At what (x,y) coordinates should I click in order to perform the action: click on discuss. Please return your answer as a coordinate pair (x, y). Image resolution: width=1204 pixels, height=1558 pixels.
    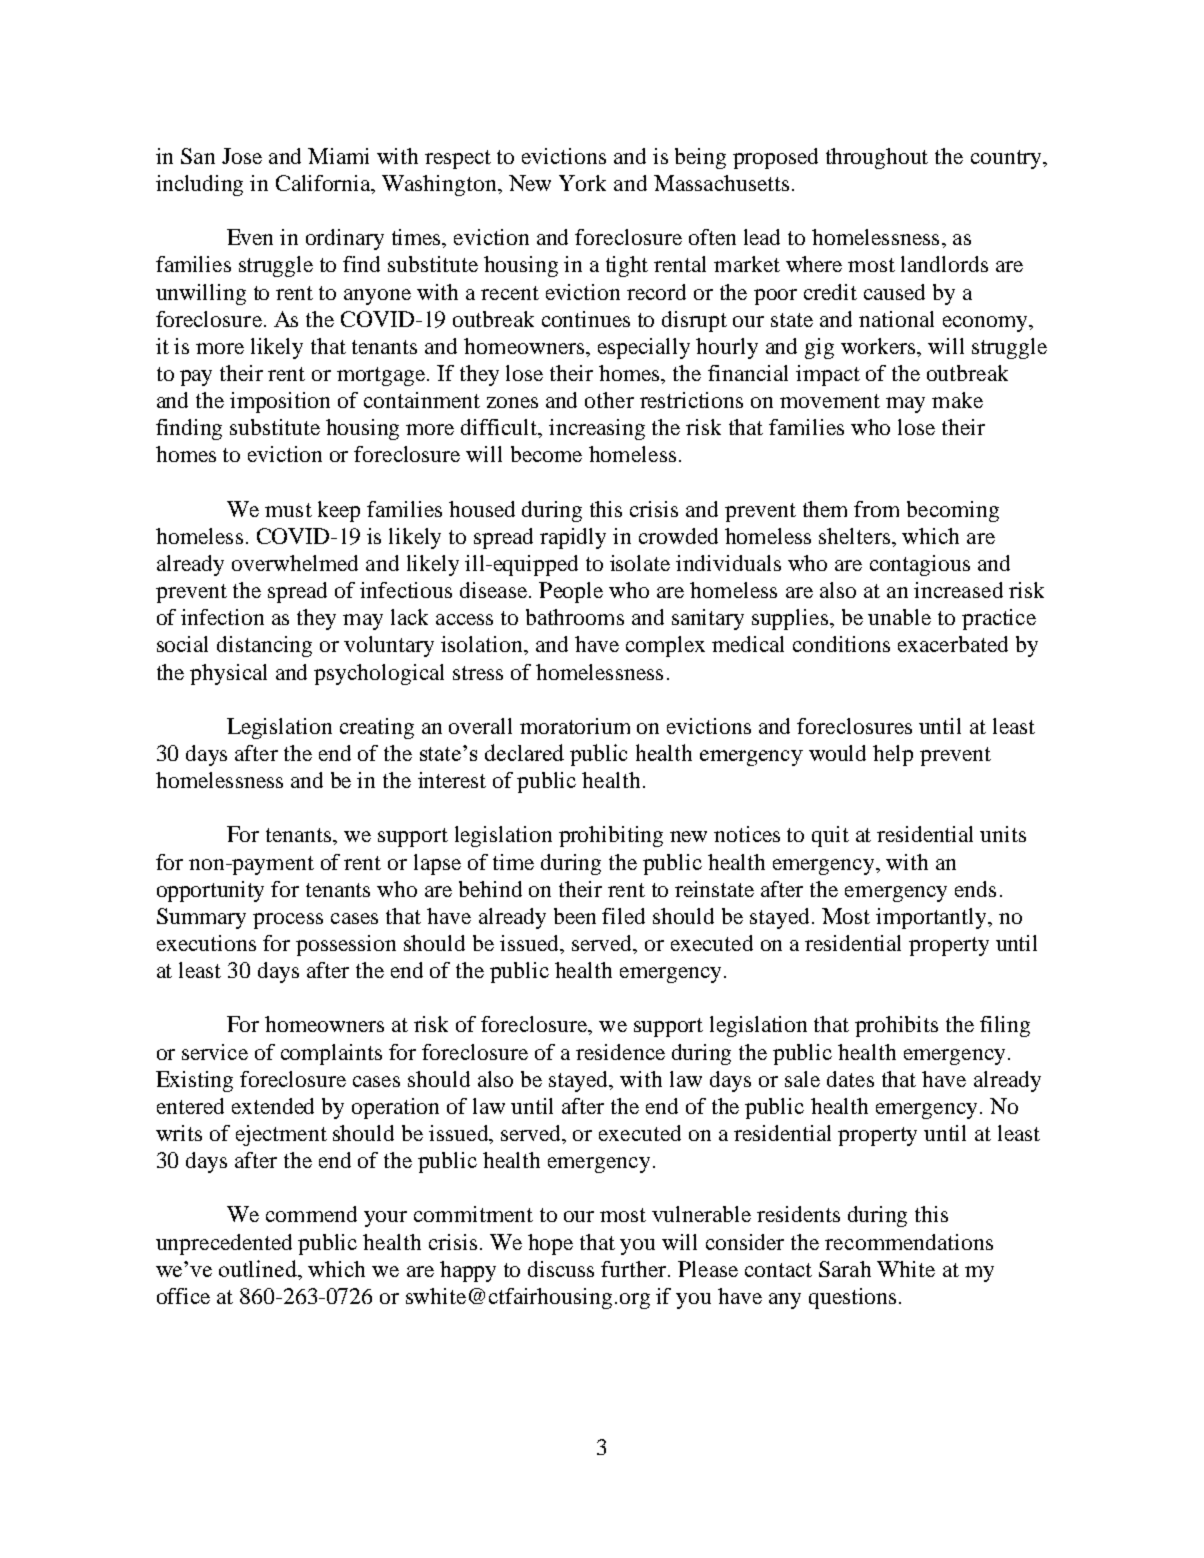
    Looking at the image, I should click on (561, 1269).
